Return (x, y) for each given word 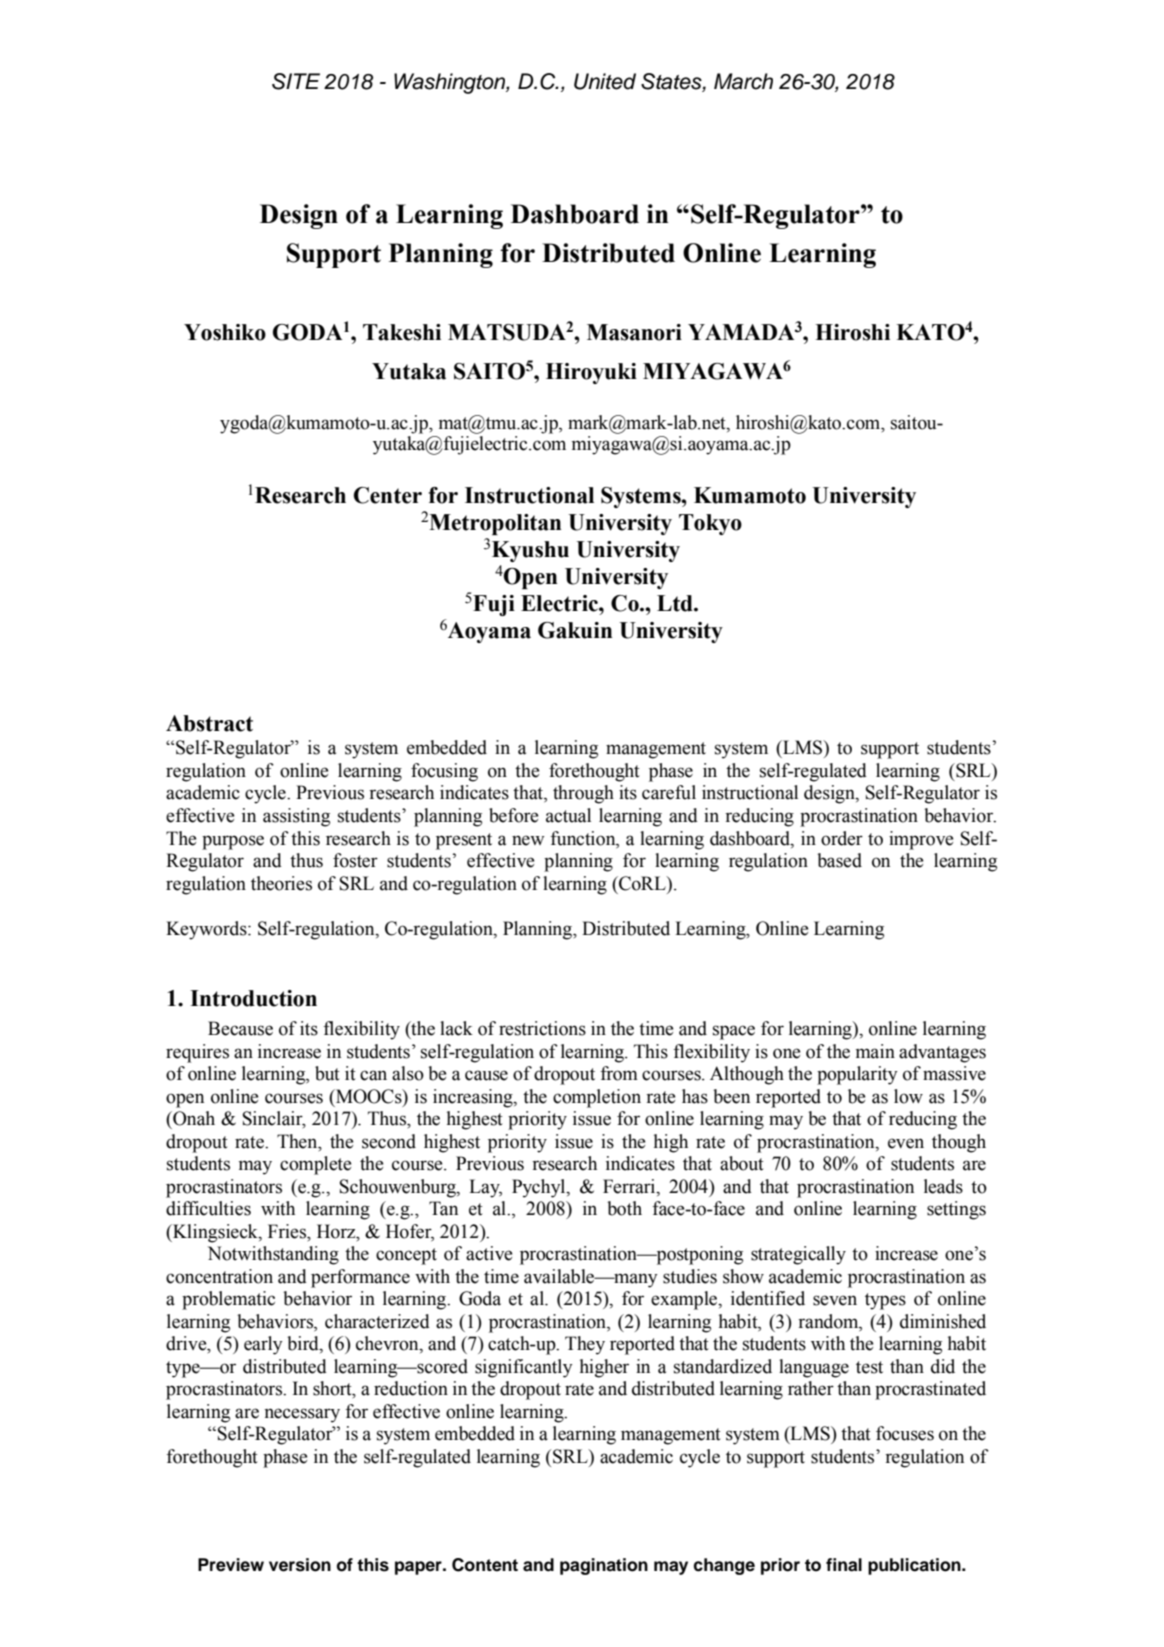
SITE (296, 81)
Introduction (253, 998)
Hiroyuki (591, 373)
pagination (604, 1566)
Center (388, 495)
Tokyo (710, 524)
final (844, 1565)
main (875, 1051)
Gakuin (575, 630)
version (300, 1565)
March (743, 81)
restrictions (542, 1028)
